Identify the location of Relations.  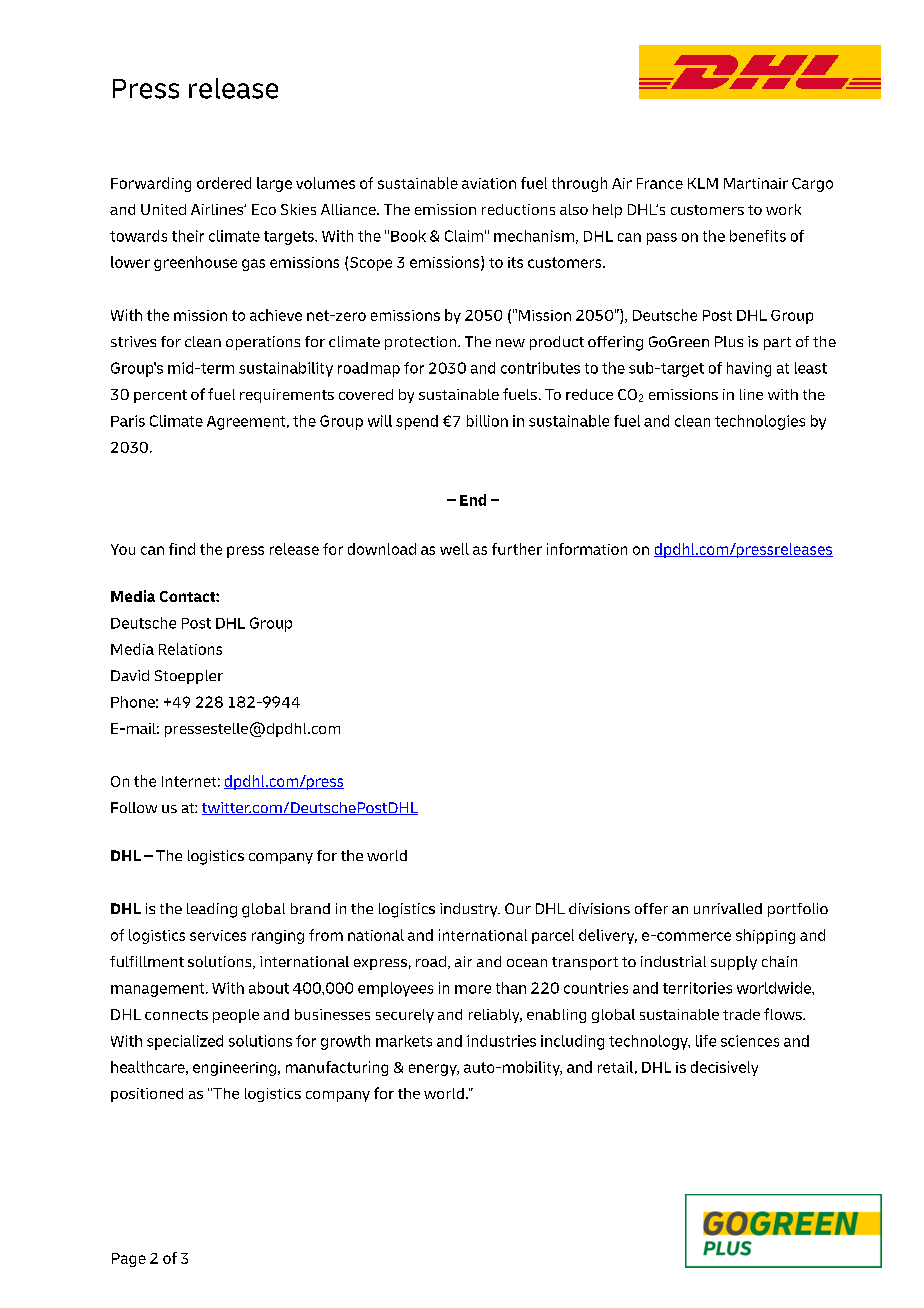
(190, 649).
